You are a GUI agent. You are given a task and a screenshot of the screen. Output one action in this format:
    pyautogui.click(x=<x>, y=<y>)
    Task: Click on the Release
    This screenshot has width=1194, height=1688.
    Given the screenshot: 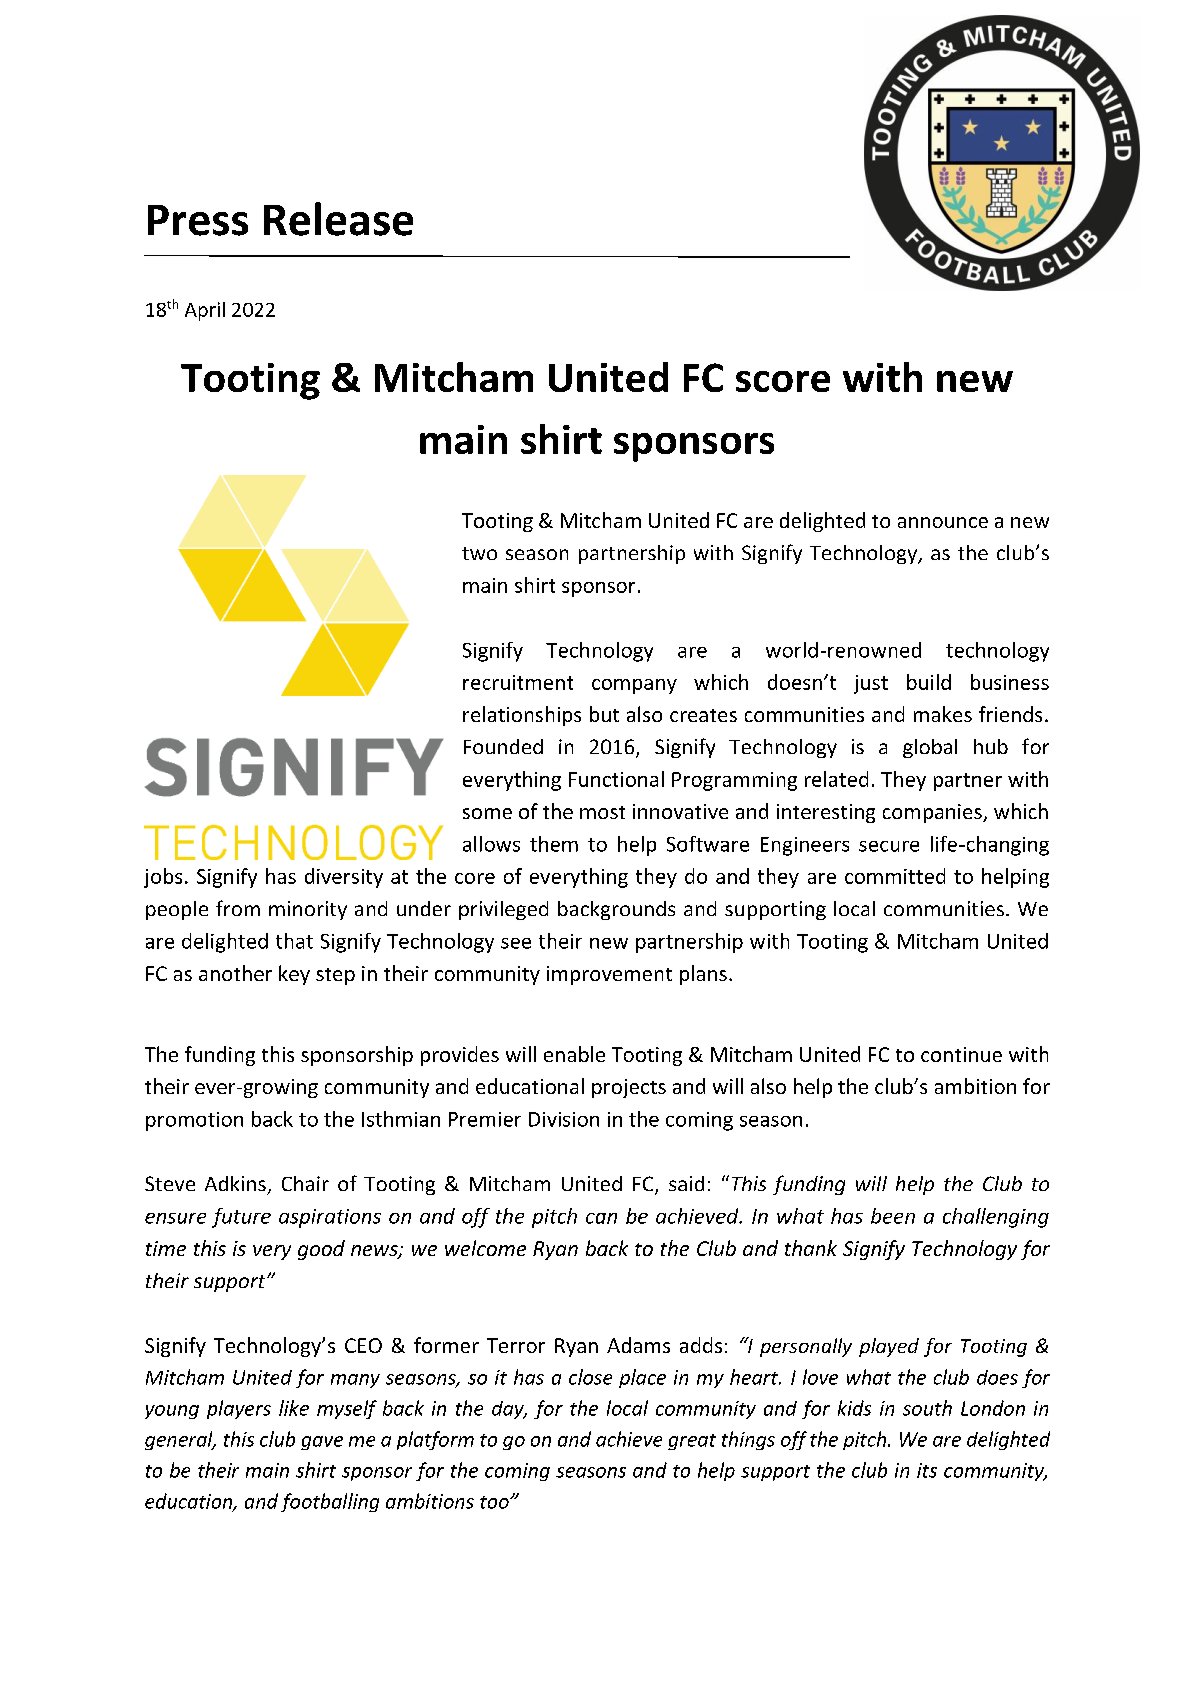 What is the action you would take?
    pyautogui.click(x=338, y=219)
